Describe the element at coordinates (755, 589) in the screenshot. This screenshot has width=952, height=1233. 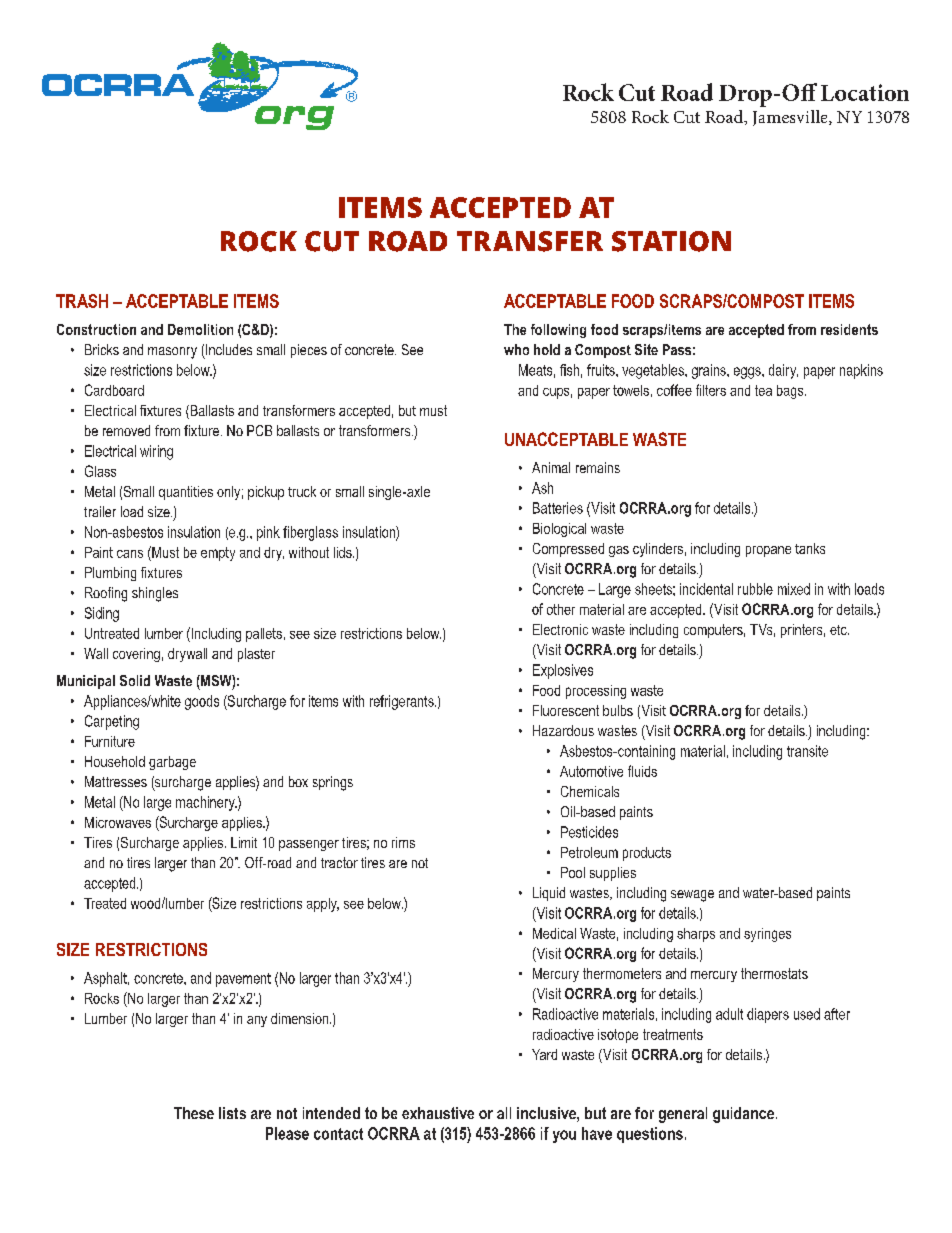
I see `rubble` at that location.
